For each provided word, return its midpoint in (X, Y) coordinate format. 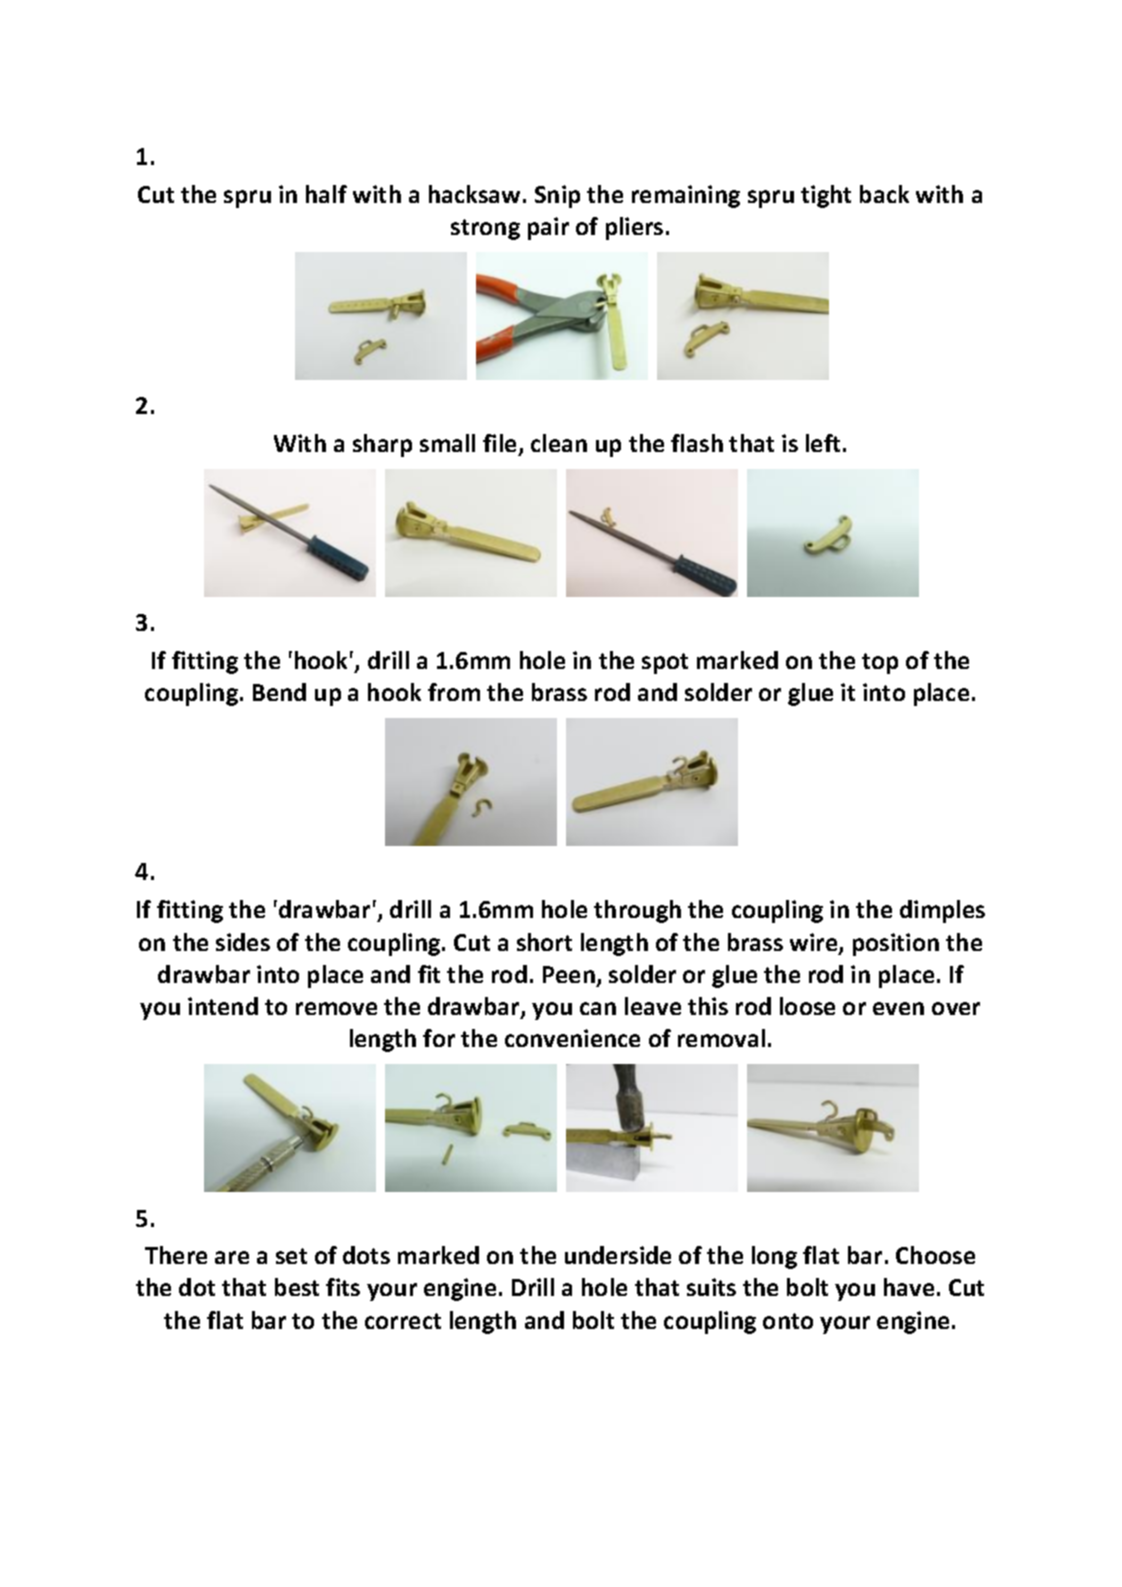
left (823, 443)
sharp (382, 445)
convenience (572, 1038)
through (637, 911)
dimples (942, 911)
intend (223, 1006)
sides (243, 942)
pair (548, 228)
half (326, 194)
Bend (279, 692)
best (297, 1287)
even (898, 1008)
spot (665, 663)
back (884, 194)
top (880, 663)
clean (559, 443)
